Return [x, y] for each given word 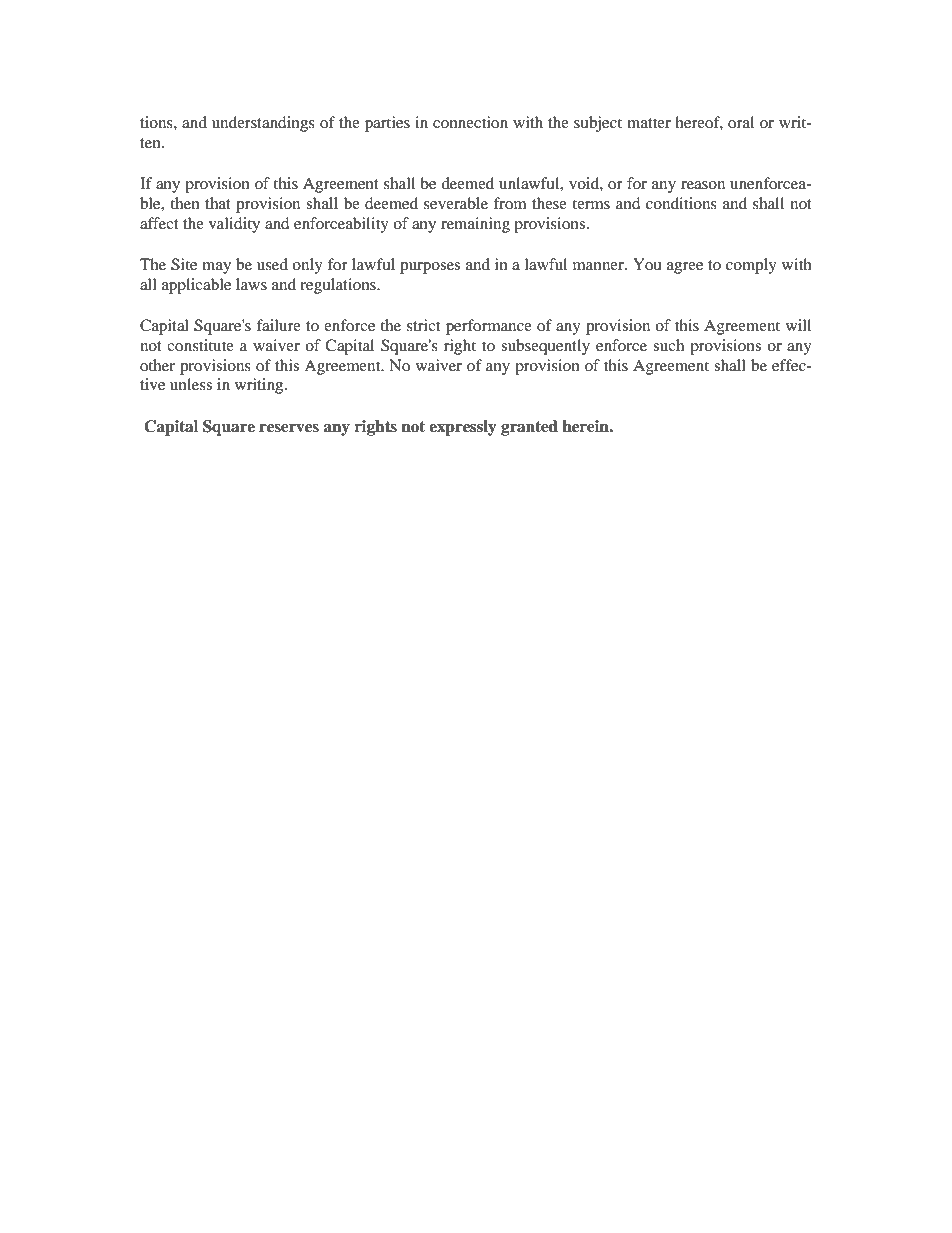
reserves [289, 428]
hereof [699, 123]
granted [529, 428]
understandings [263, 124]
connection [470, 122]
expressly [463, 428]
